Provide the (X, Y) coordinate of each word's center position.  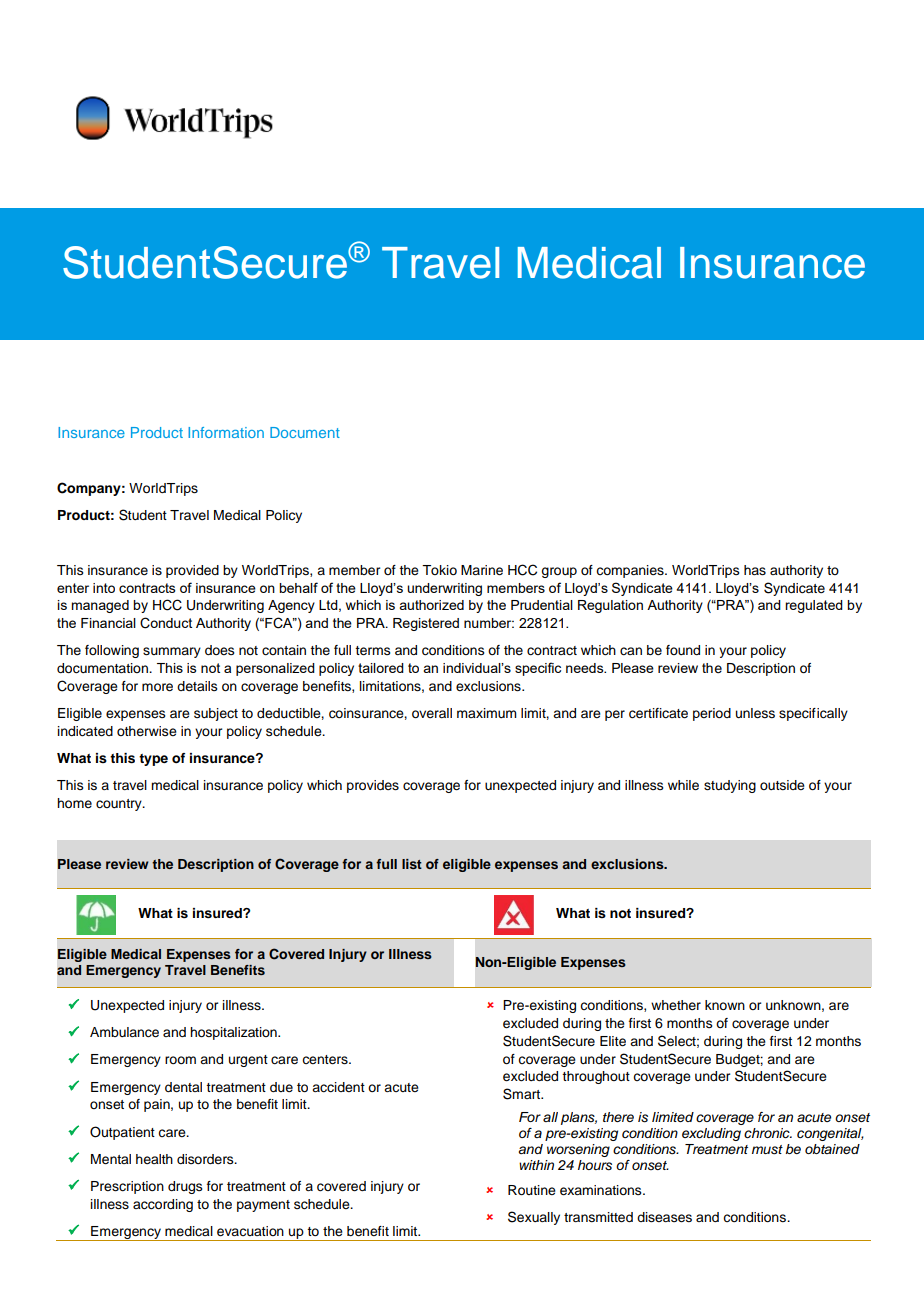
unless (755, 713)
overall (432, 713)
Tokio (439, 570)
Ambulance (124, 1032)
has (755, 570)
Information (226, 432)
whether (676, 1005)
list (412, 864)
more (157, 687)
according (163, 1205)
